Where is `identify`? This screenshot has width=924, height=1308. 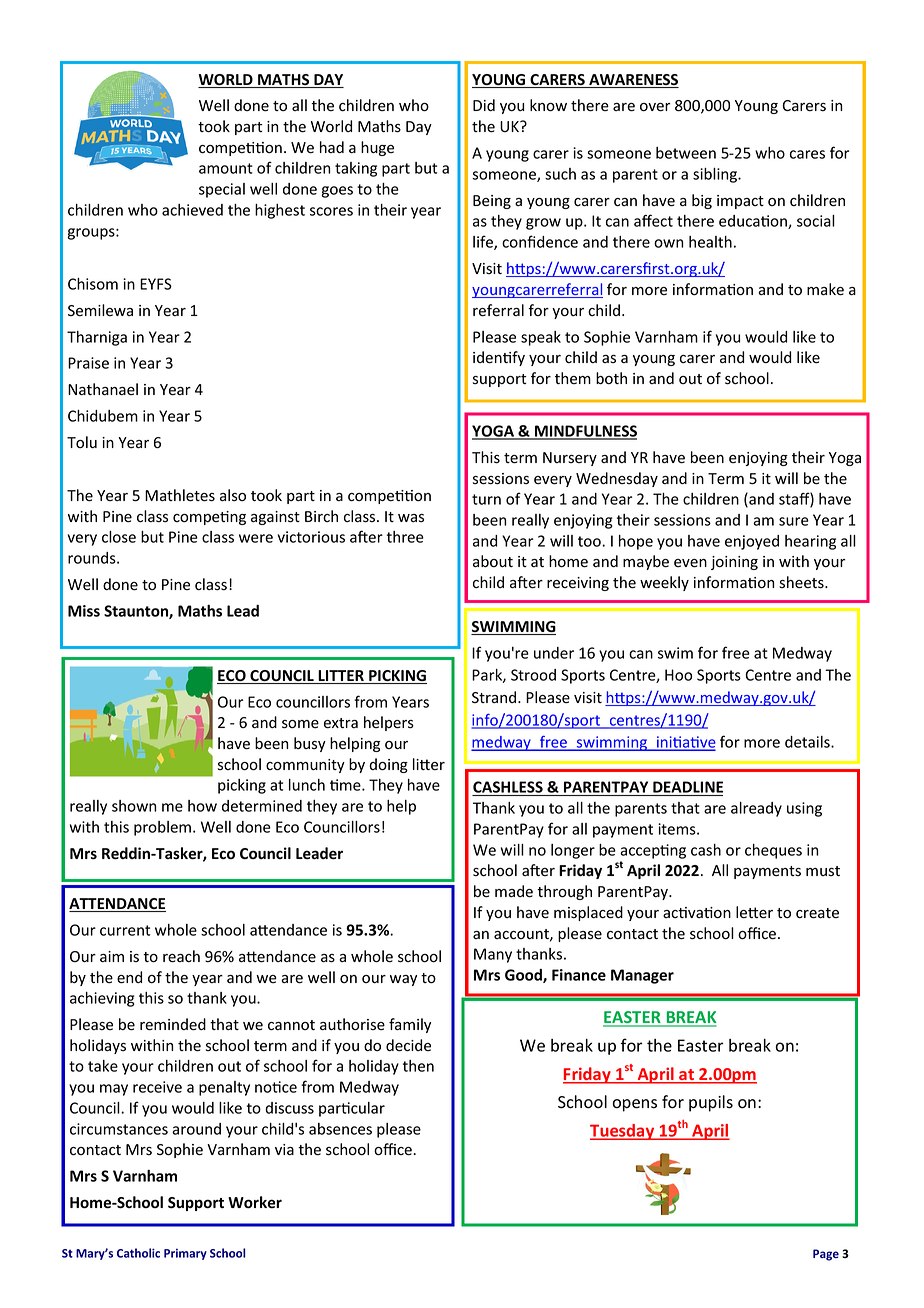 identify is located at coordinates (499, 358).
